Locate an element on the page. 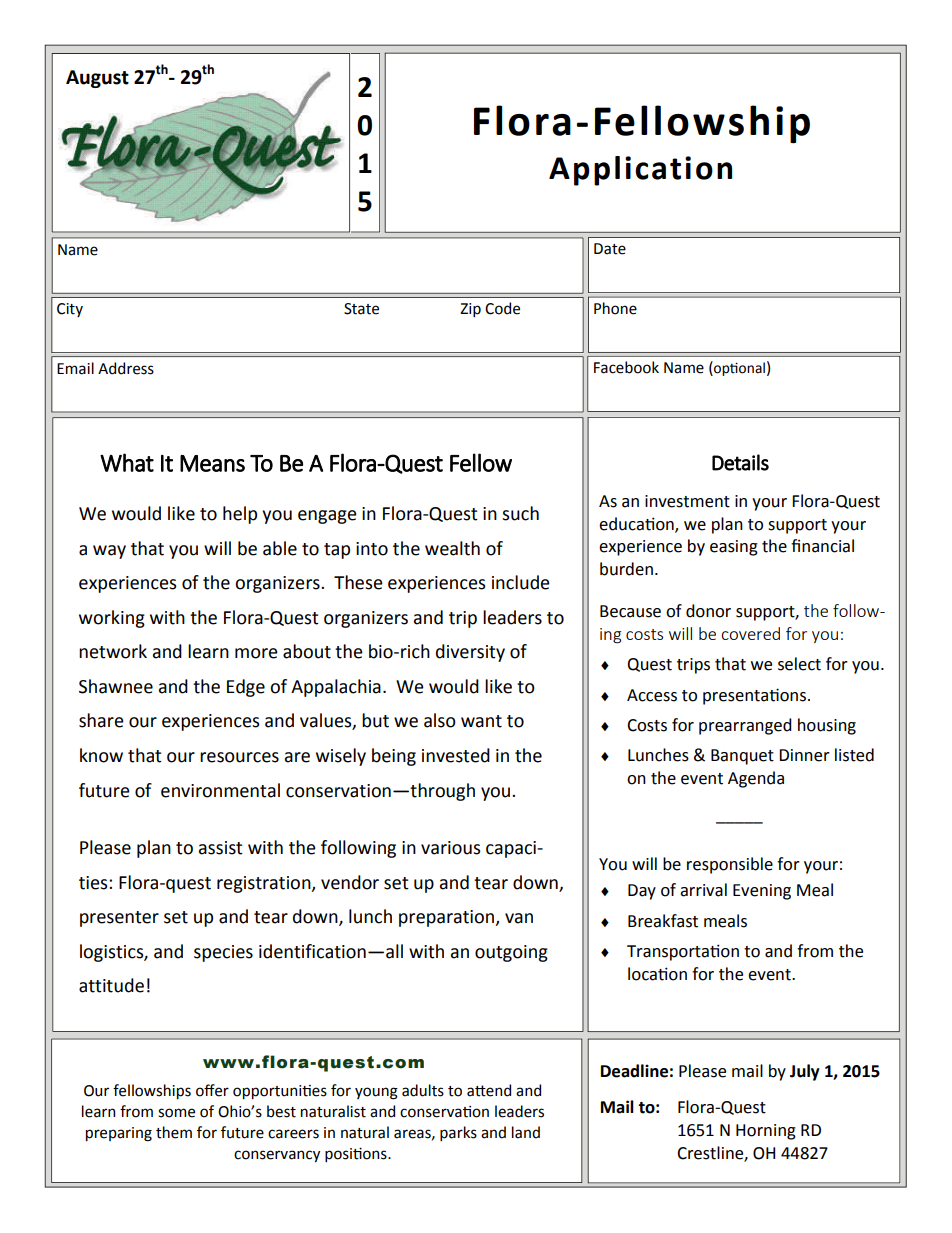 The width and height of the image is (952, 1233). Application is located at coordinates (640, 171).
